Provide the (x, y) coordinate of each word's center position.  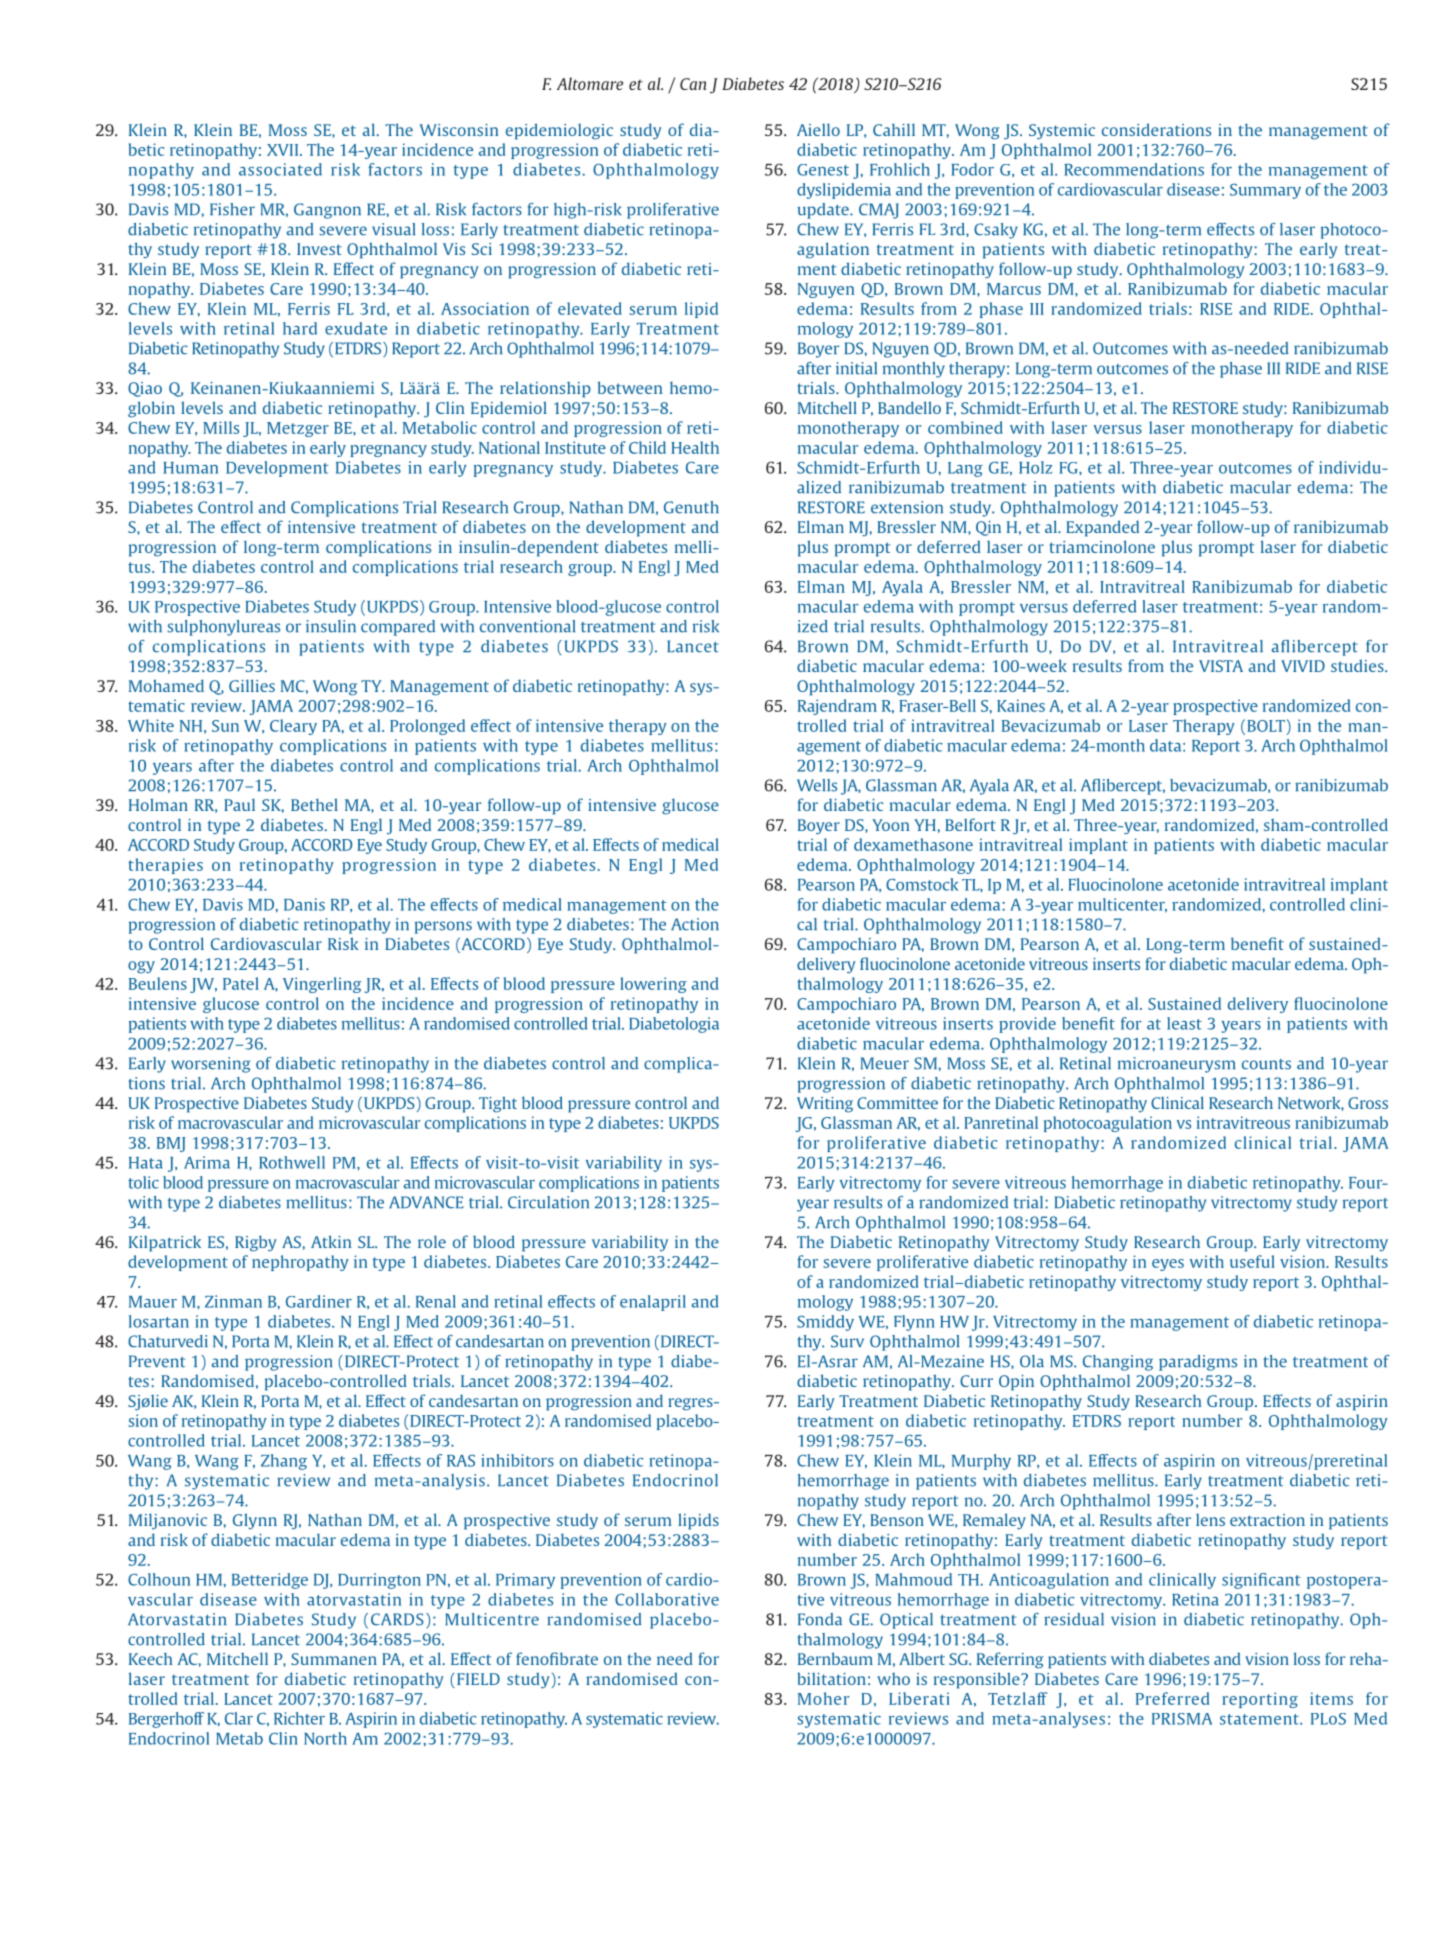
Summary (1265, 191)
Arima (207, 1162)
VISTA (1221, 666)
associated (280, 169)
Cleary (293, 727)
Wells (817, 785)
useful (1252, 1261)
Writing (825, 1105)
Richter (299, 1718)
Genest (823, 170)
